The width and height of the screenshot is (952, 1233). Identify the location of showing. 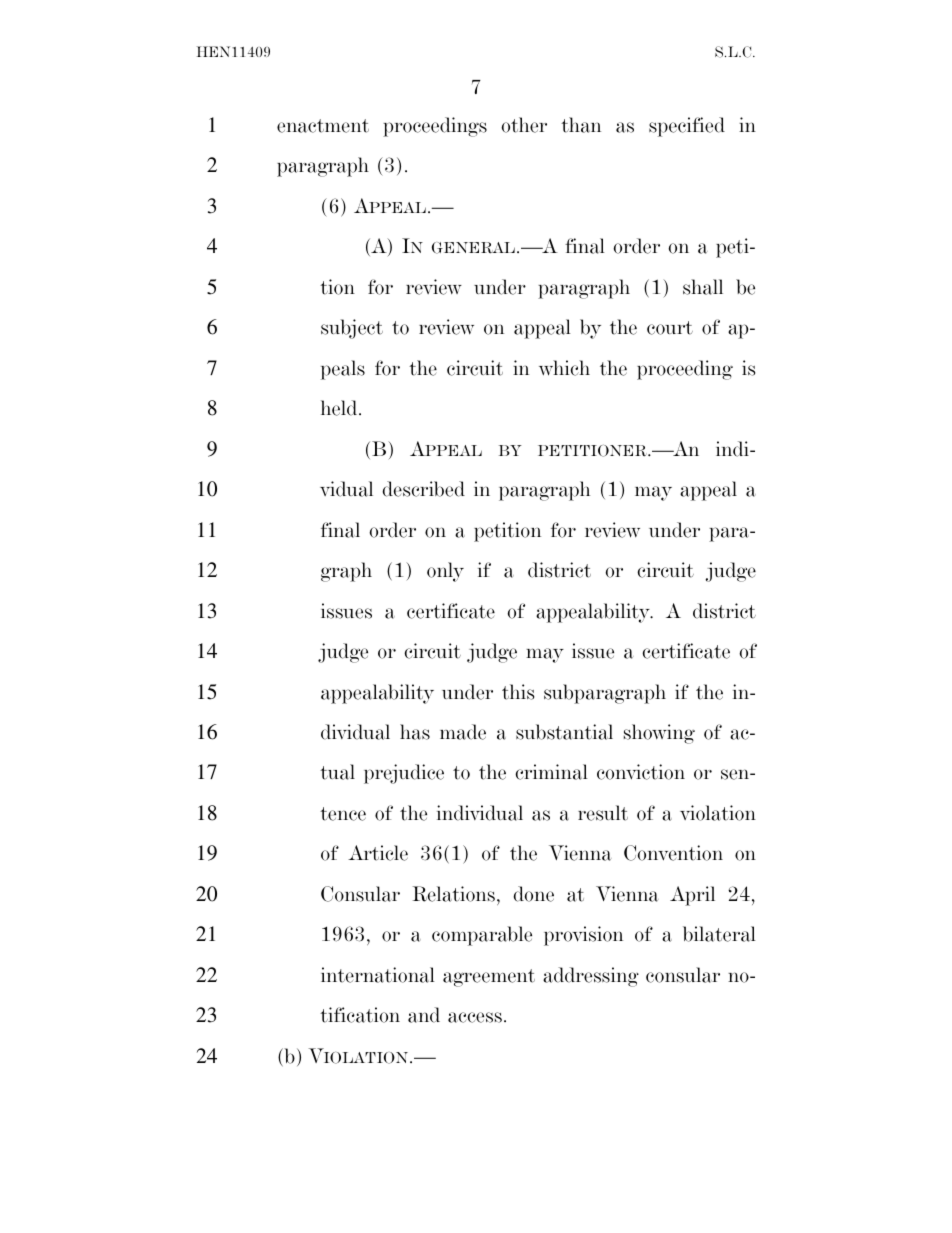
(659, 734).
